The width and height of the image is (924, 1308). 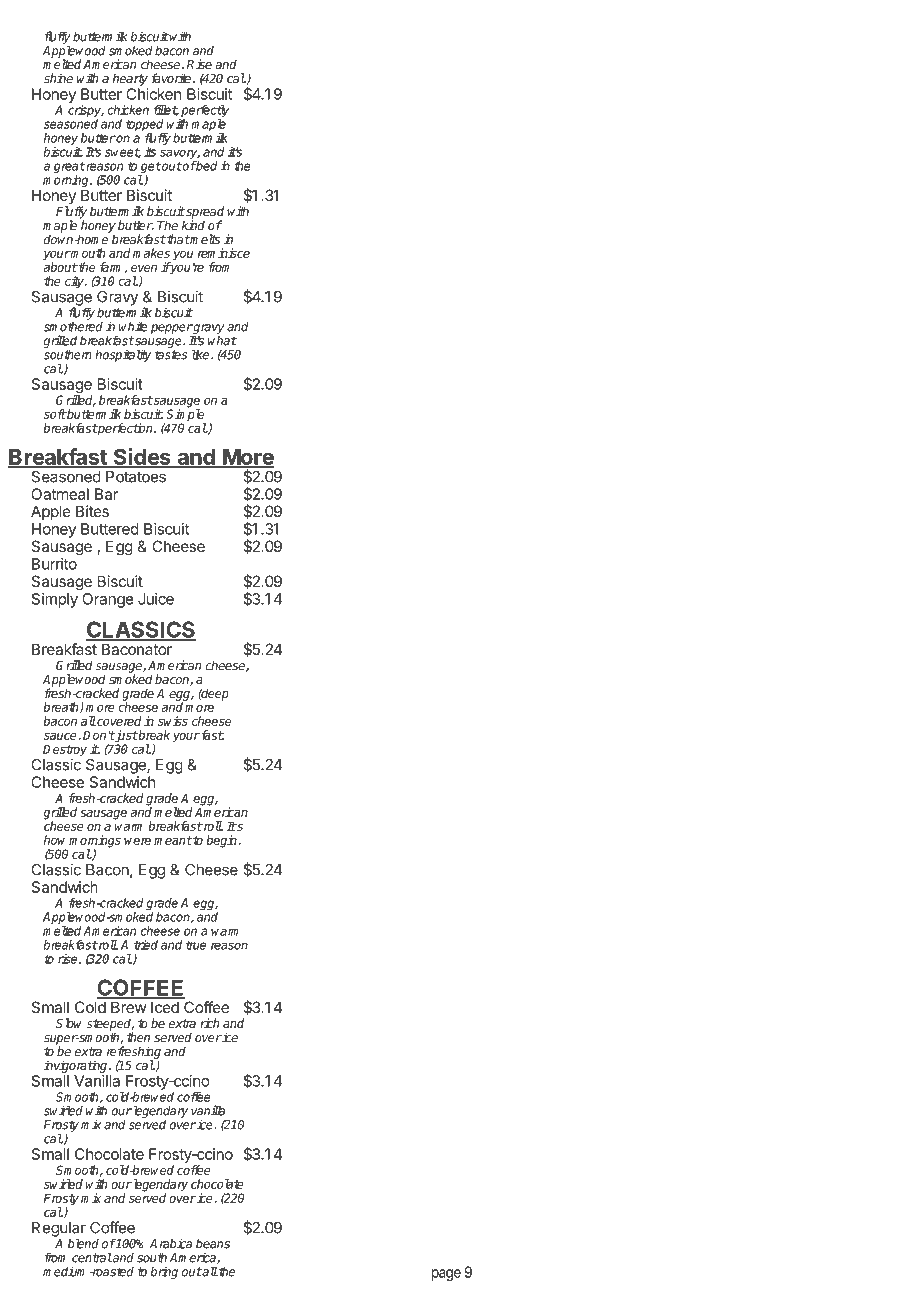 What do you see at coordinates (146, 945) in the image?
I see `tried` at bounding box center [146, 945].
